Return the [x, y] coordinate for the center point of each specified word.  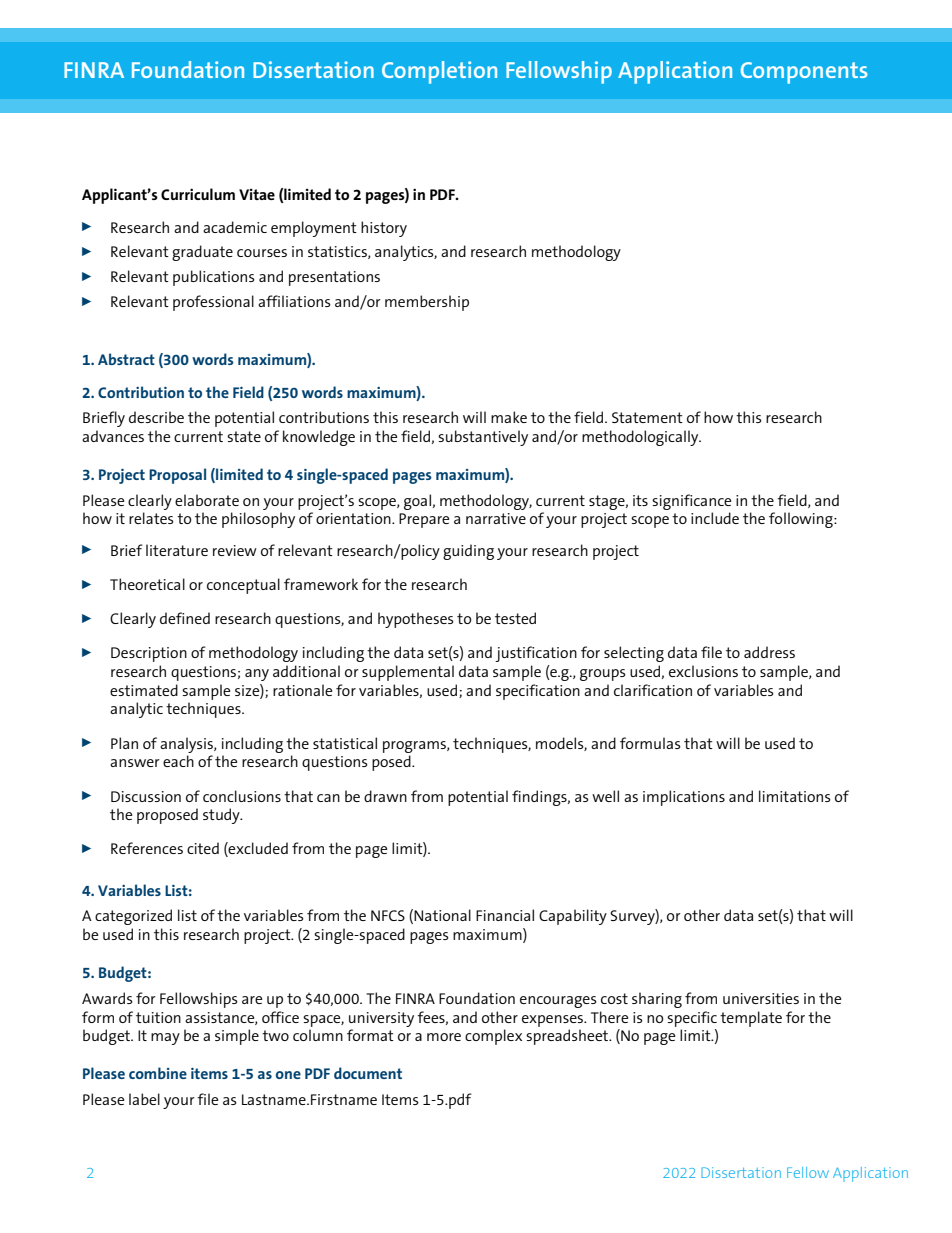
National [442, 915]
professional [213, 303]
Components [804, 73]
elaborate [207, 500]
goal [417, 502]
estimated [144, 690]
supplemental [408, 673]
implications [684, 798]
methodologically [641, 438]
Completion [439, 72]
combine [158, 1073]
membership [427, 303]
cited [203, 848]
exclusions [703, 671]
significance [691, 502]
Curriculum [198, 194]
